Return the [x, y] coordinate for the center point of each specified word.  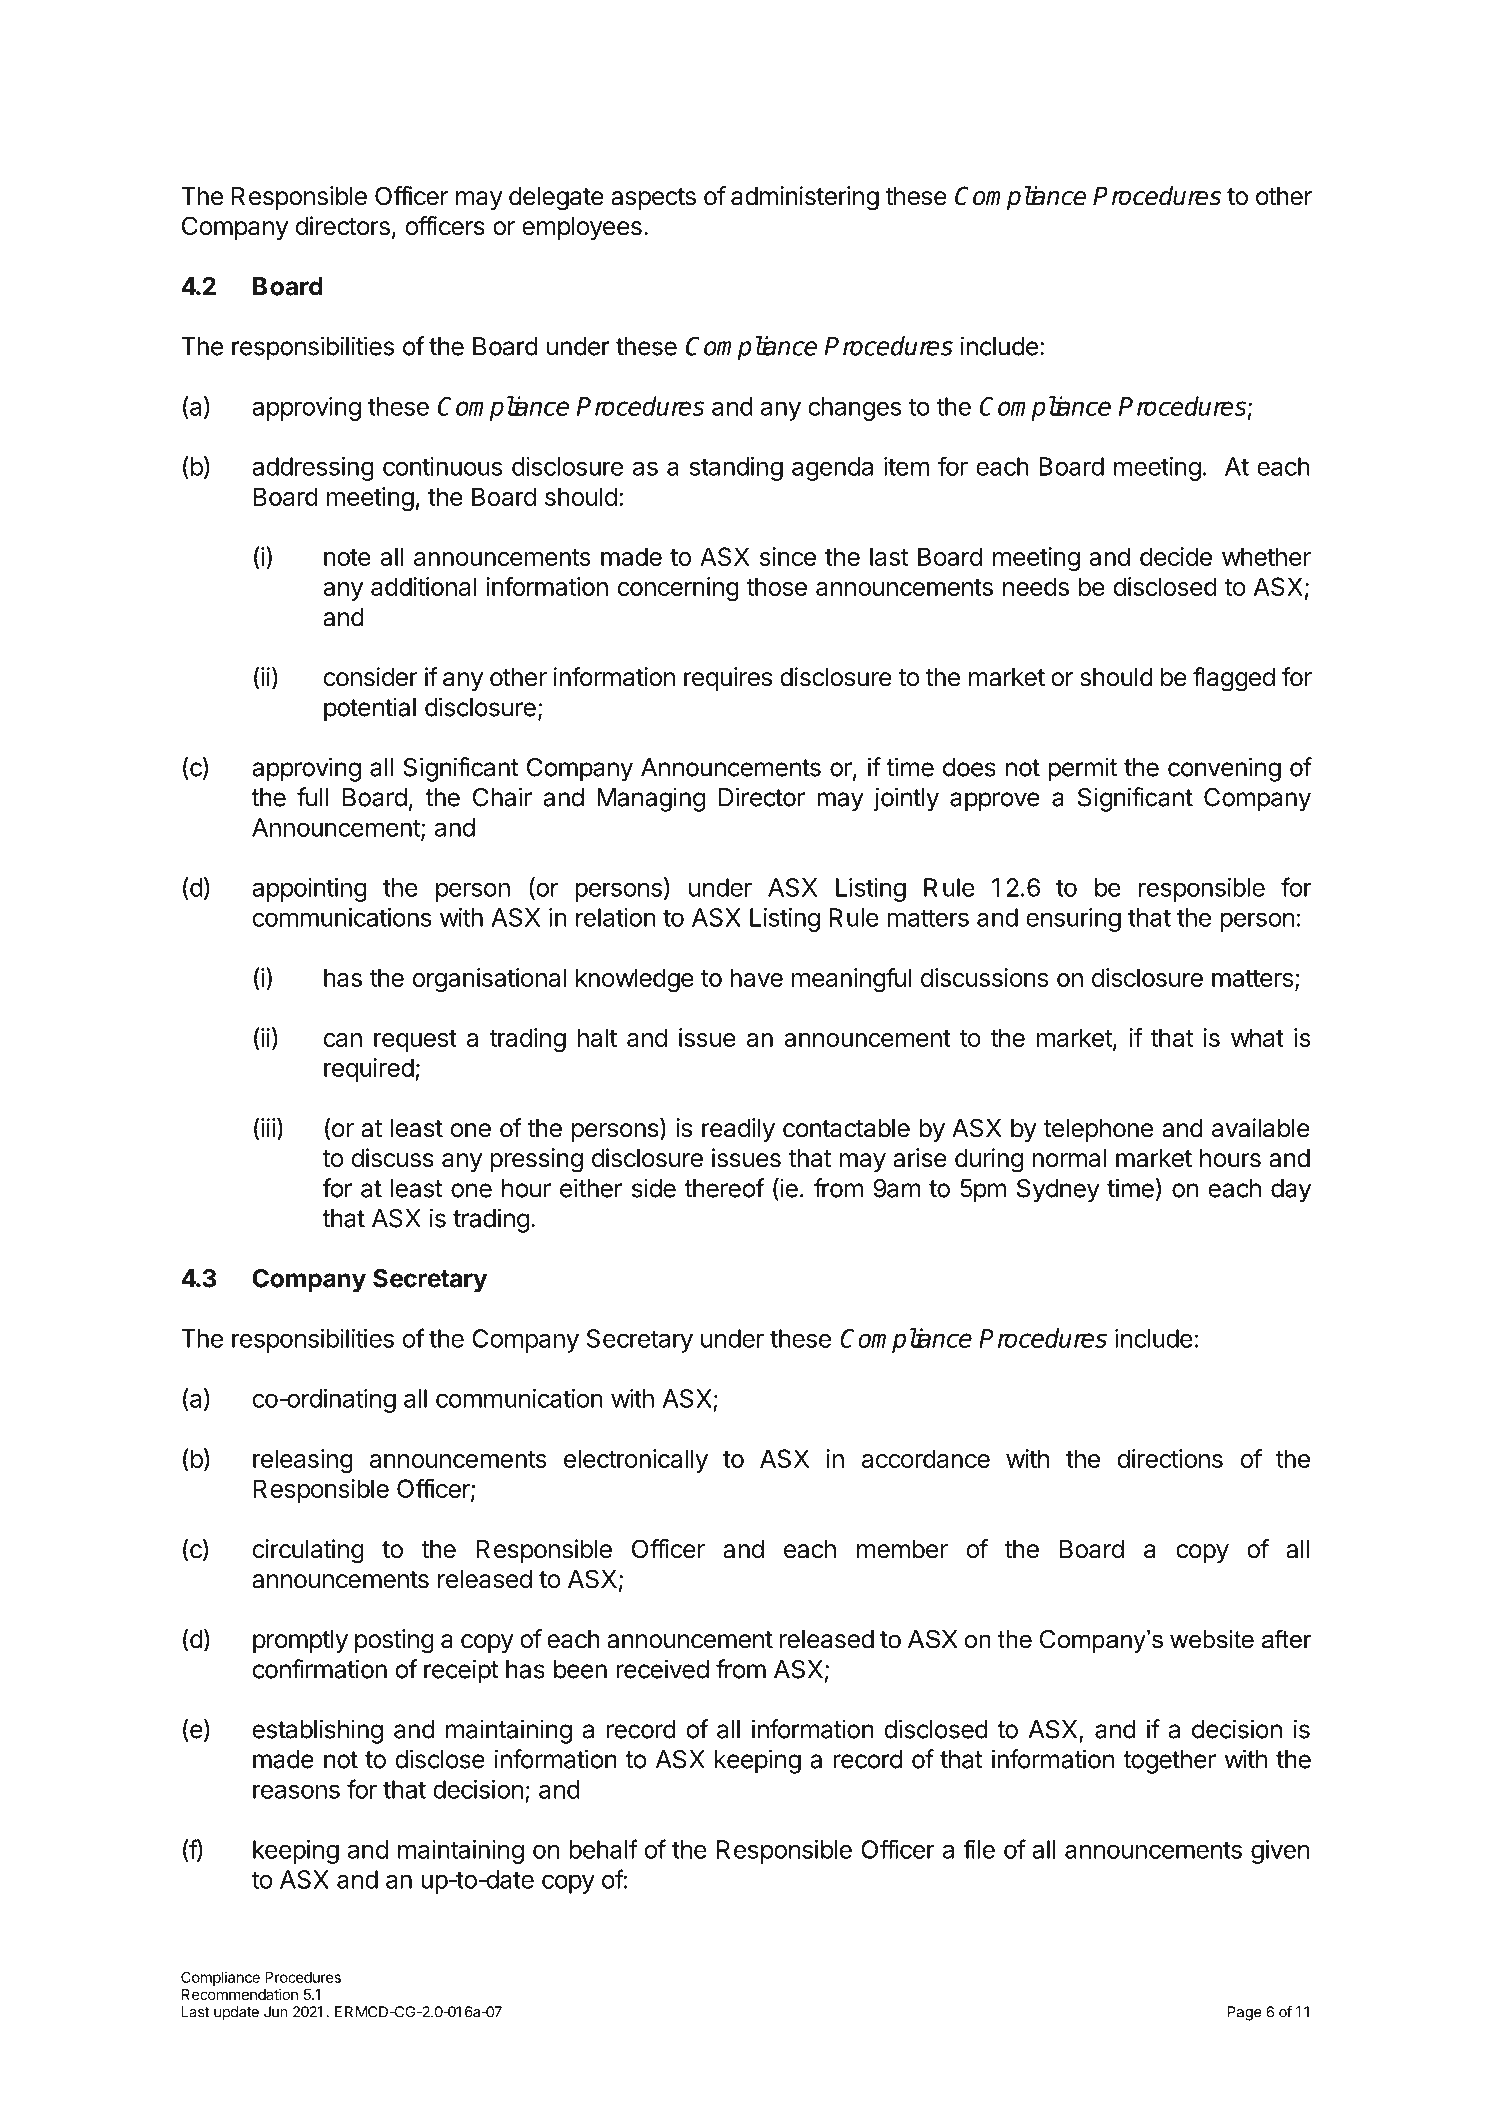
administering [805, 198]
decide [1176, 556]
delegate [556, 199]
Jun [276, 2012]
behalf [603, 1849]
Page [1244, 2013]
